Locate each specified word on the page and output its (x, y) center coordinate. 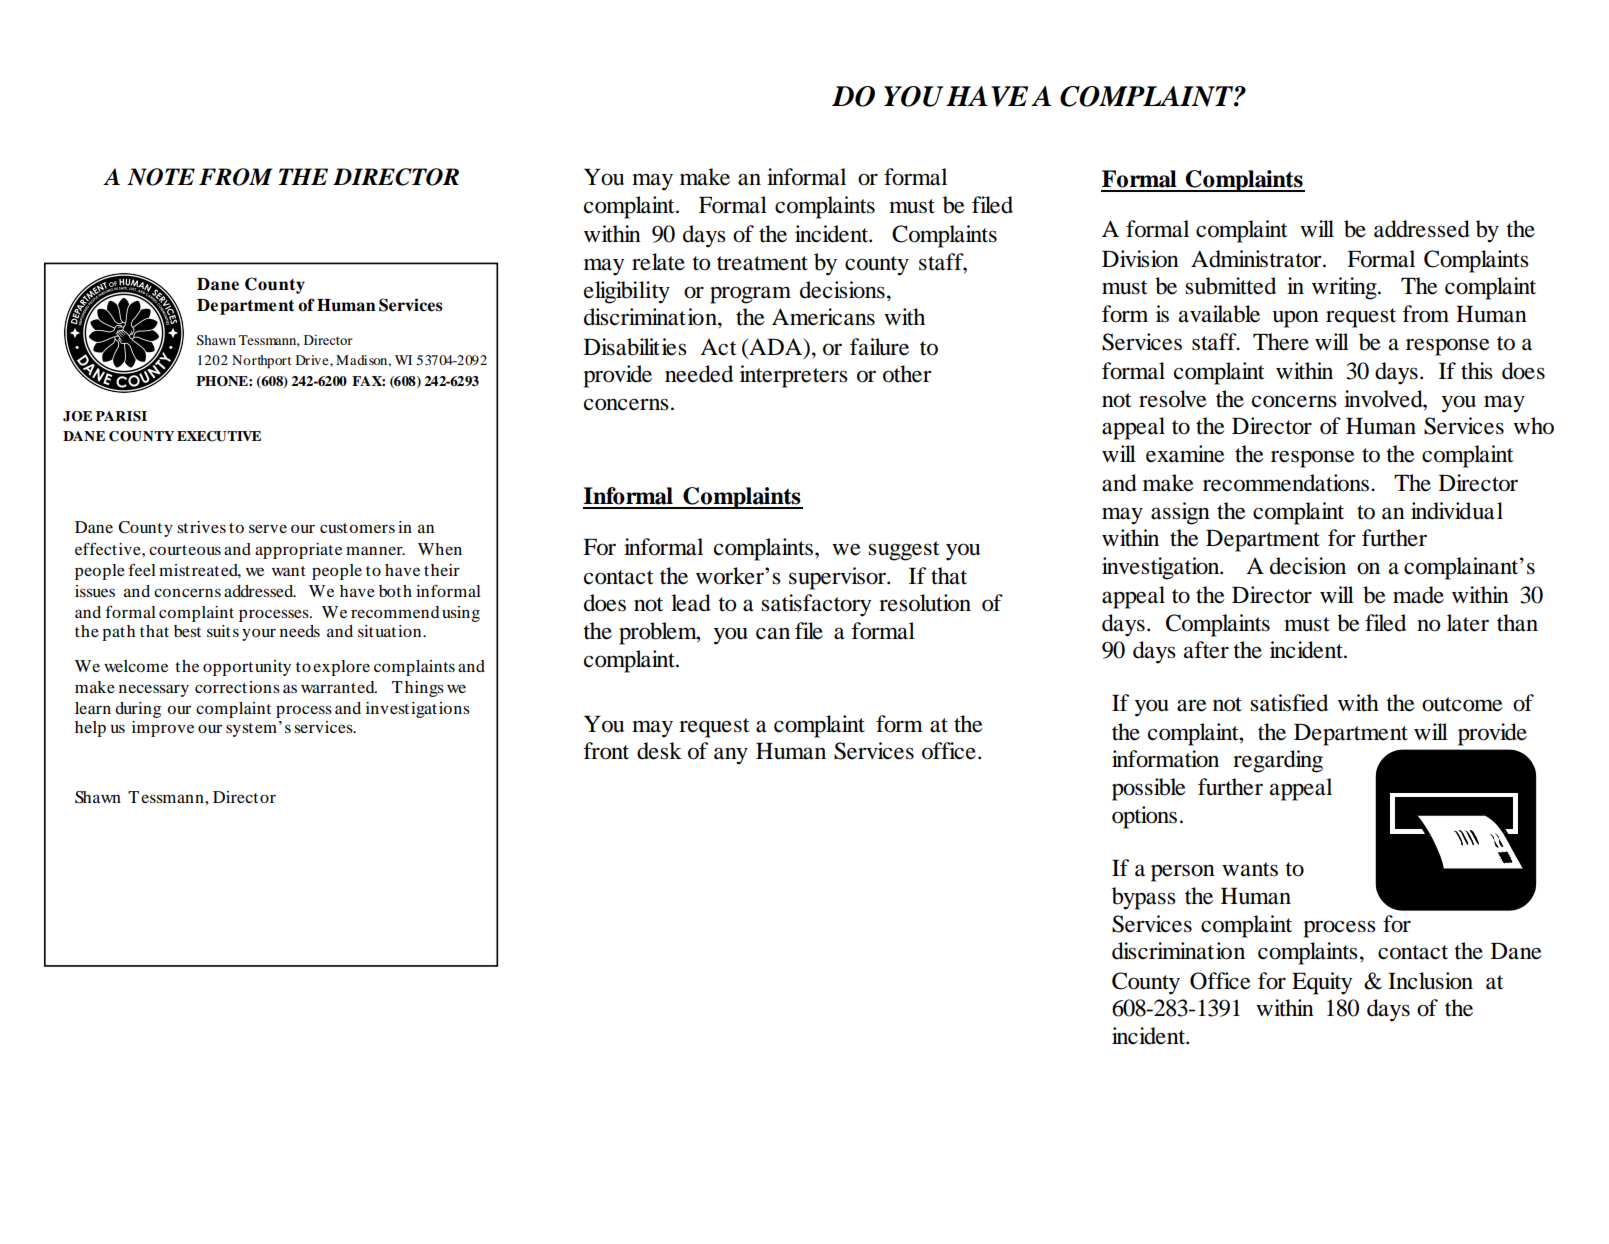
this (1477, 371)
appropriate (298, 551)
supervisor (838, 578)
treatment (762, 263)
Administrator (1257, 259)
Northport (261, 362)
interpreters (794, 376)
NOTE (161, 177)
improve (163, 729)
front (606, 751)
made (1418, 595)
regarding (1278, 761)
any (731, 756)
